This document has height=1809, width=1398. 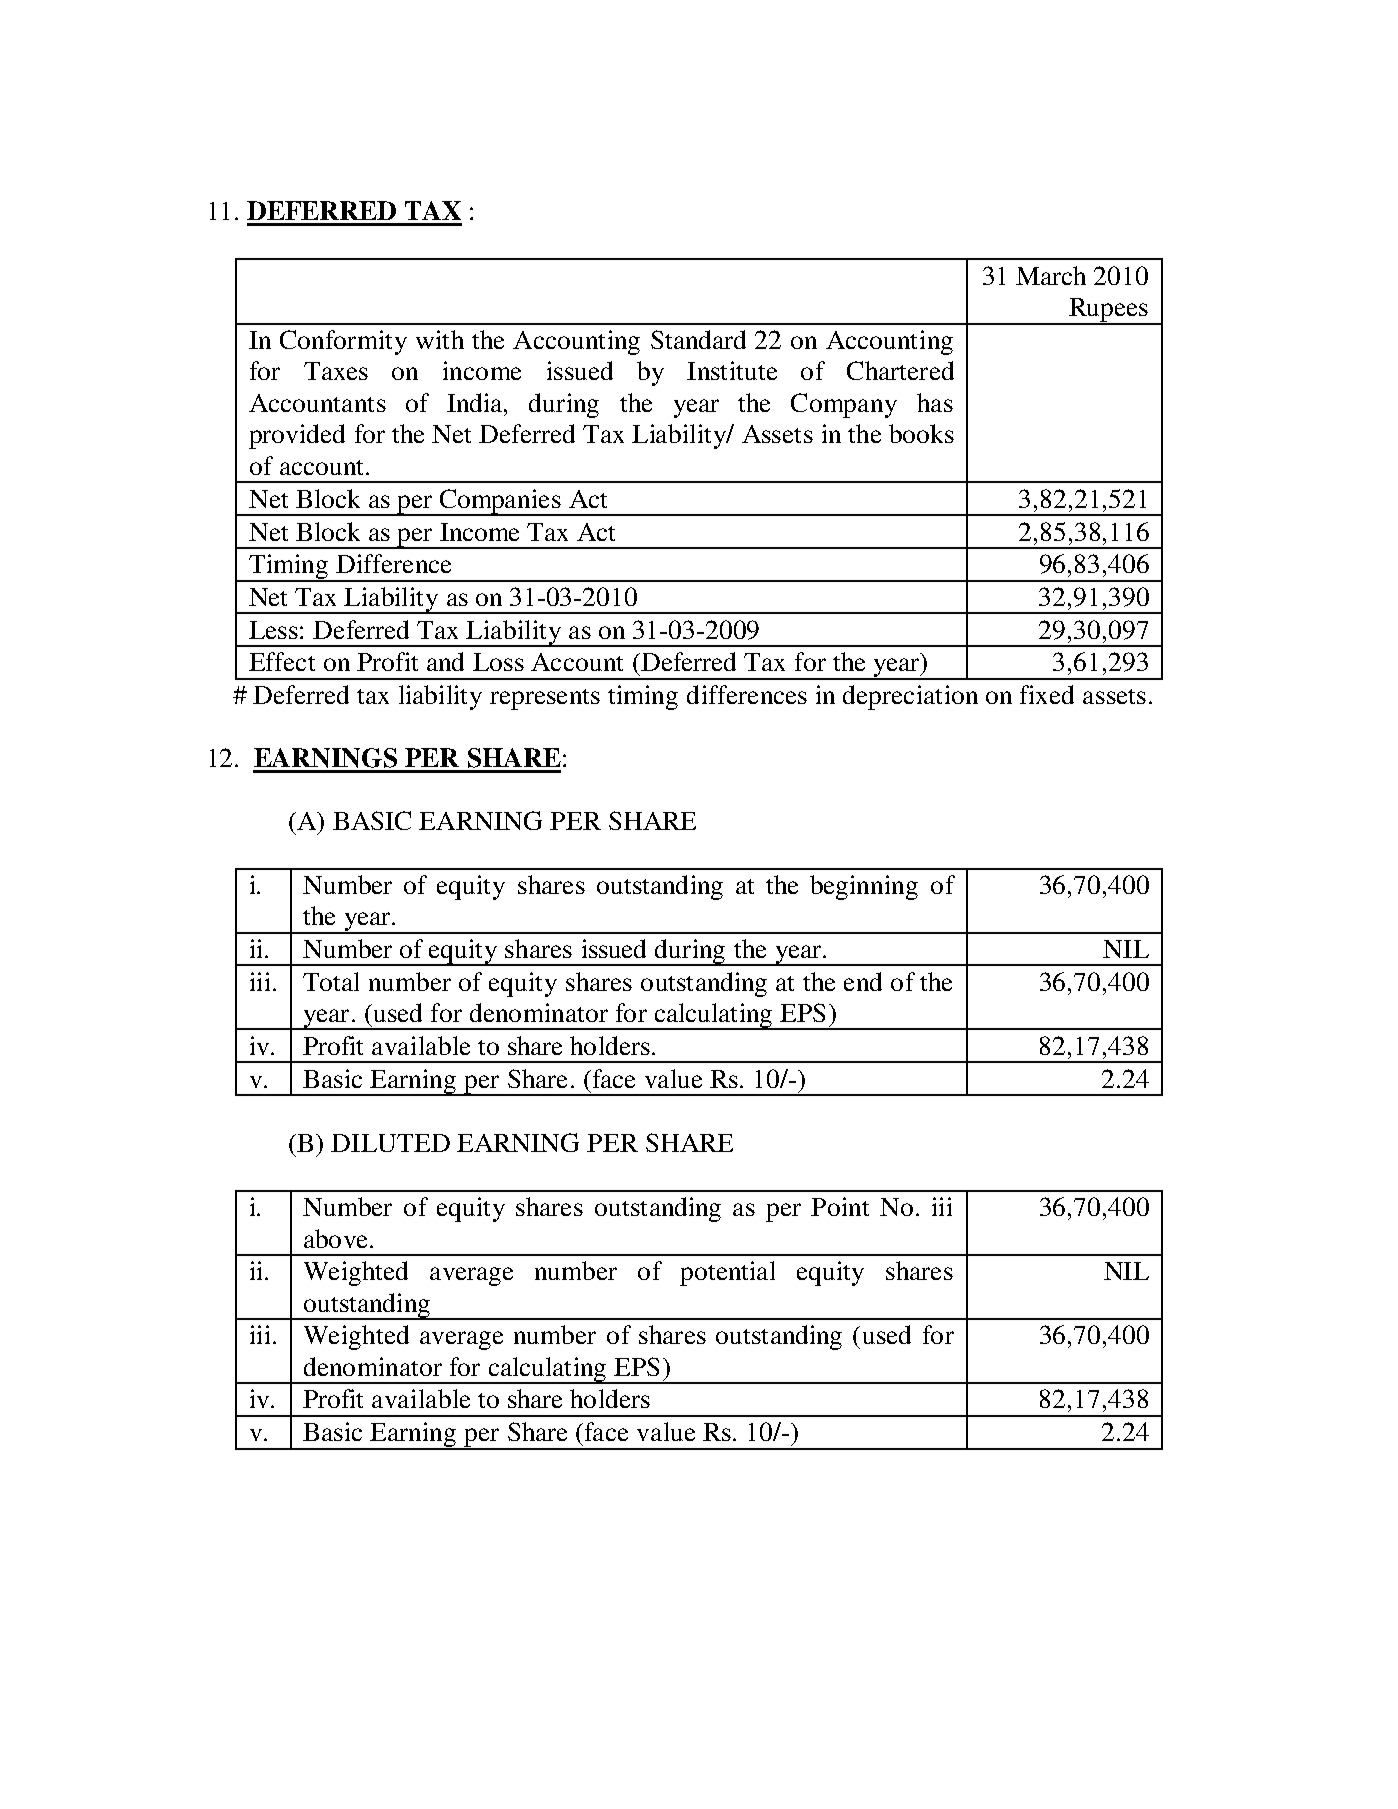 I want to click on Standard, so click(x=698, y=339).
